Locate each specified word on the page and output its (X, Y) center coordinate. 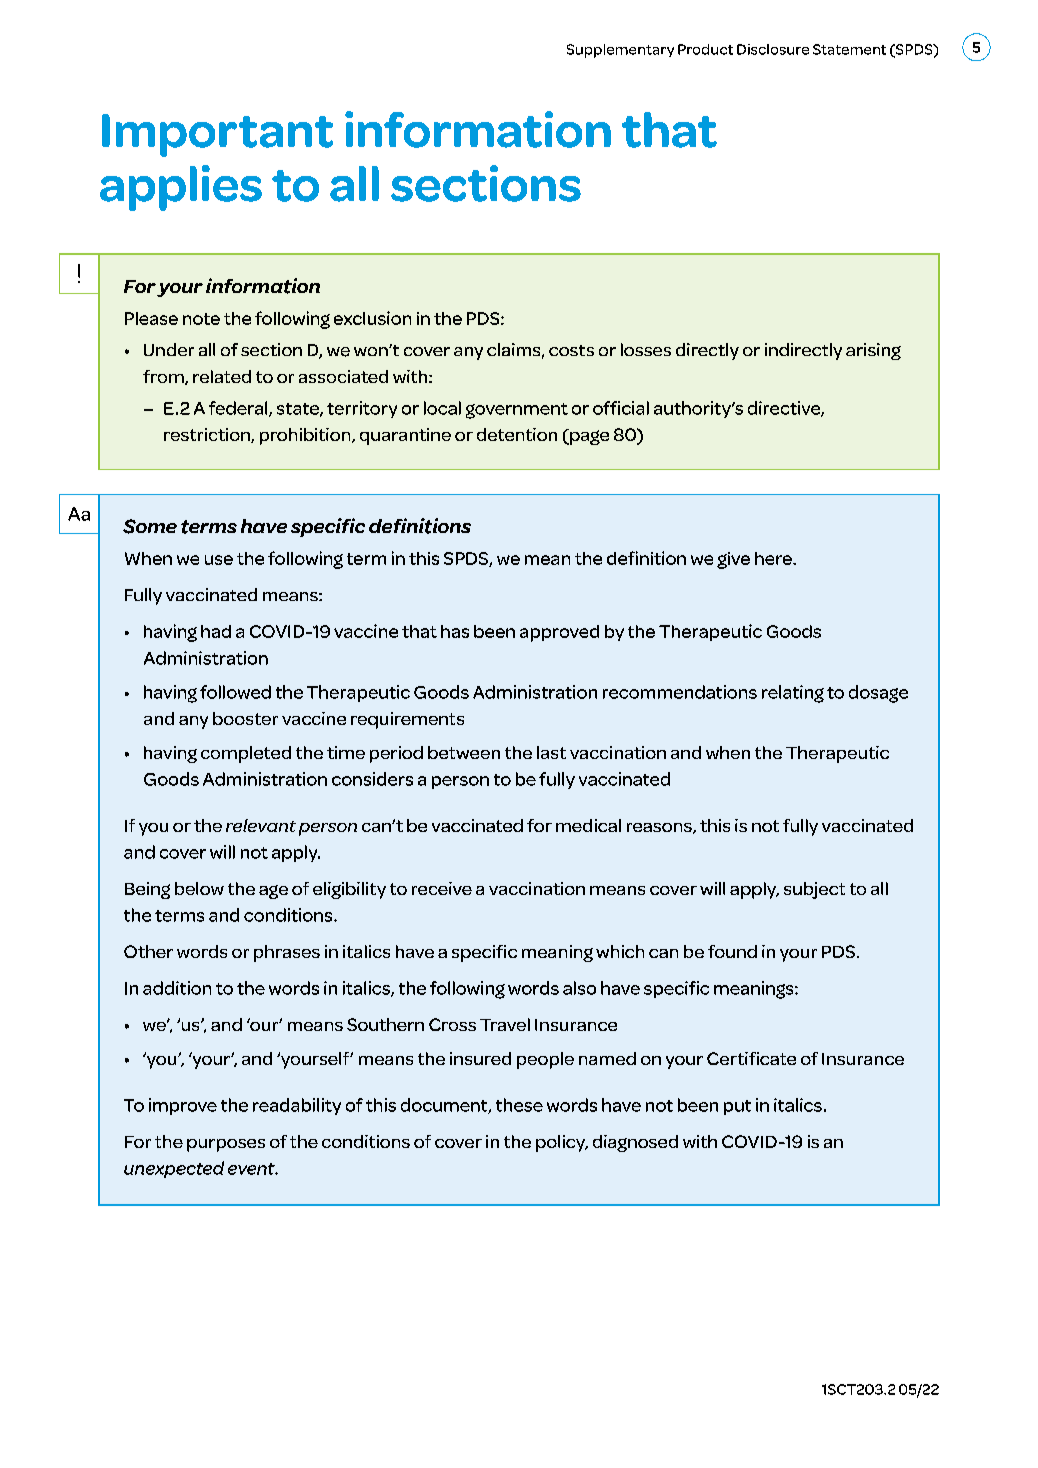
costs (571, 350)
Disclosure (773, 49)
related (222, 376)
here (774, 558)
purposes (226, 1145)
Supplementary (620, 51)
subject (814, 890)
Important (217, 135)
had (216, 631)
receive (442, 888)
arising (873, 351)
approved (559, 633)
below (199, 888)
